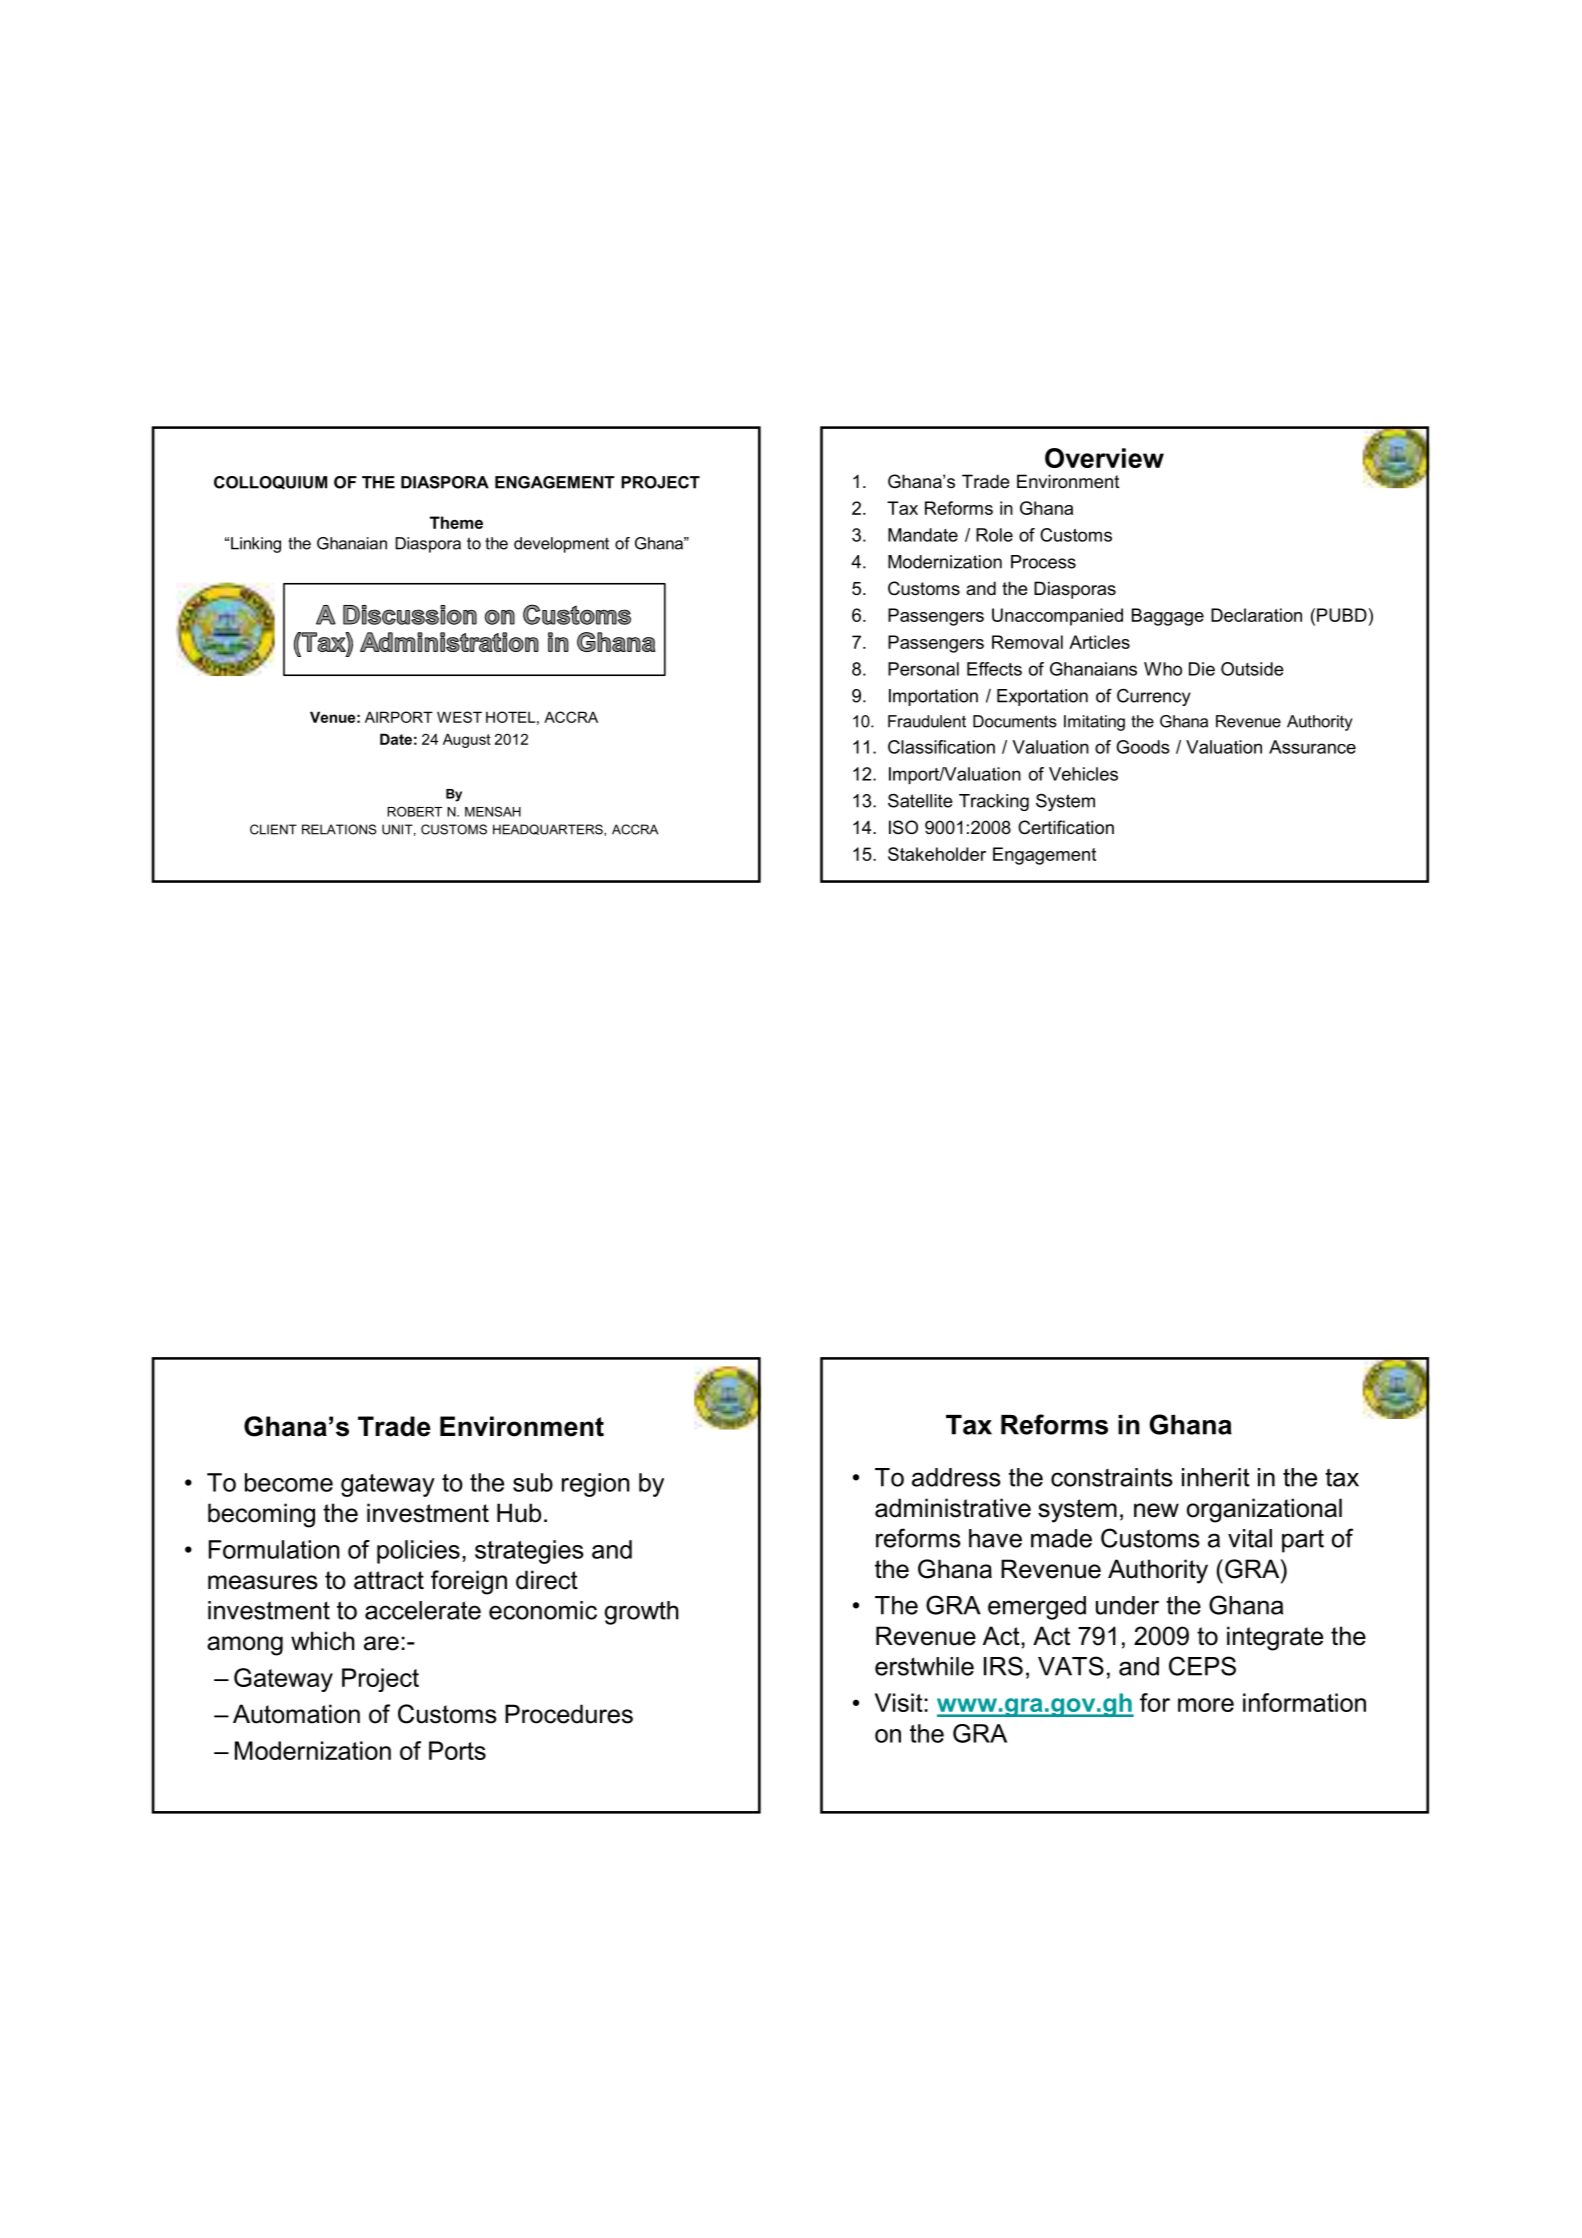  Describe the element at coordinates (456, 522) in the screenshot. I see `Theme` at that location.
